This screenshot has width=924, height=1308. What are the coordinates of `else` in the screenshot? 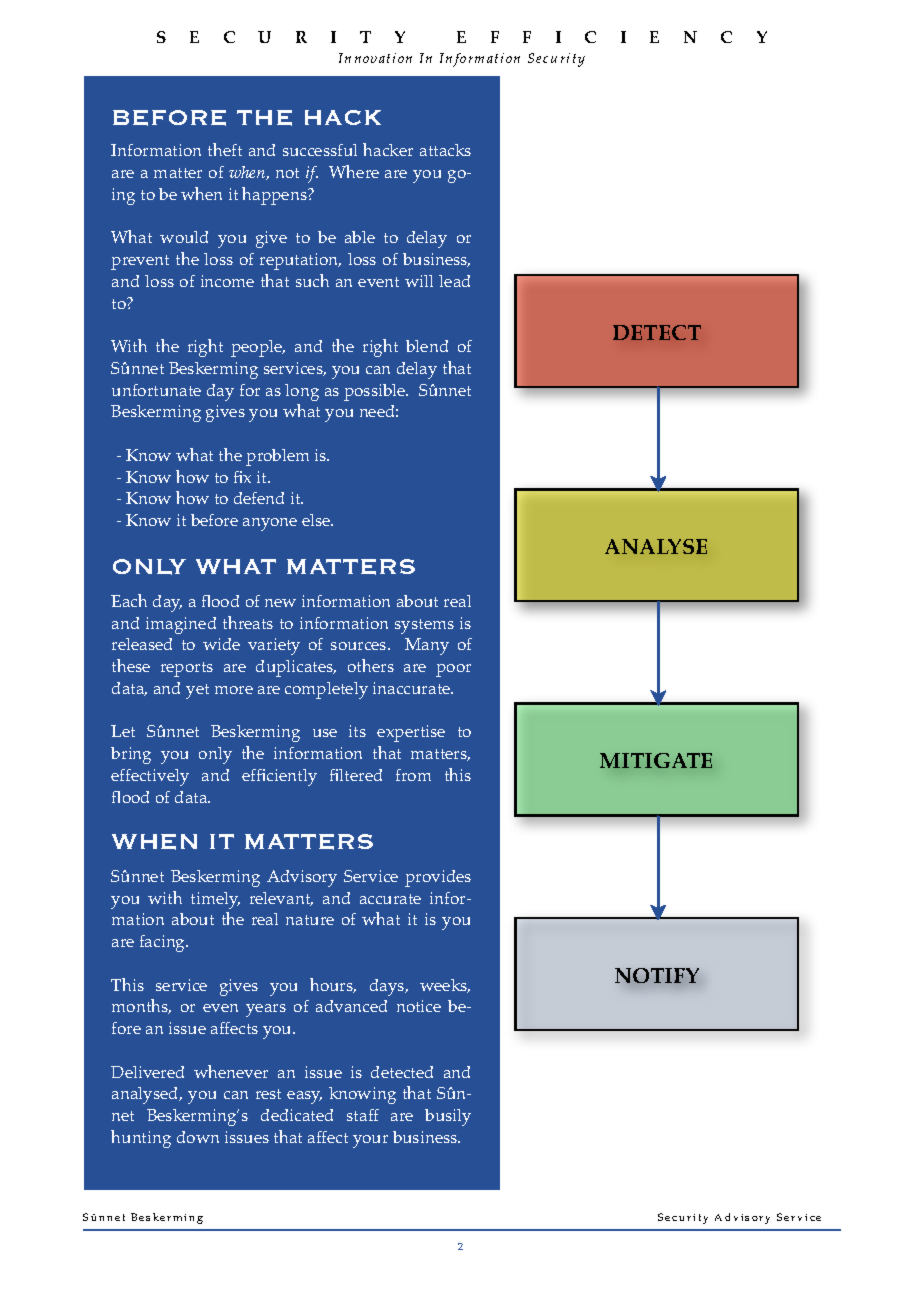 It's located at (317, 520).
